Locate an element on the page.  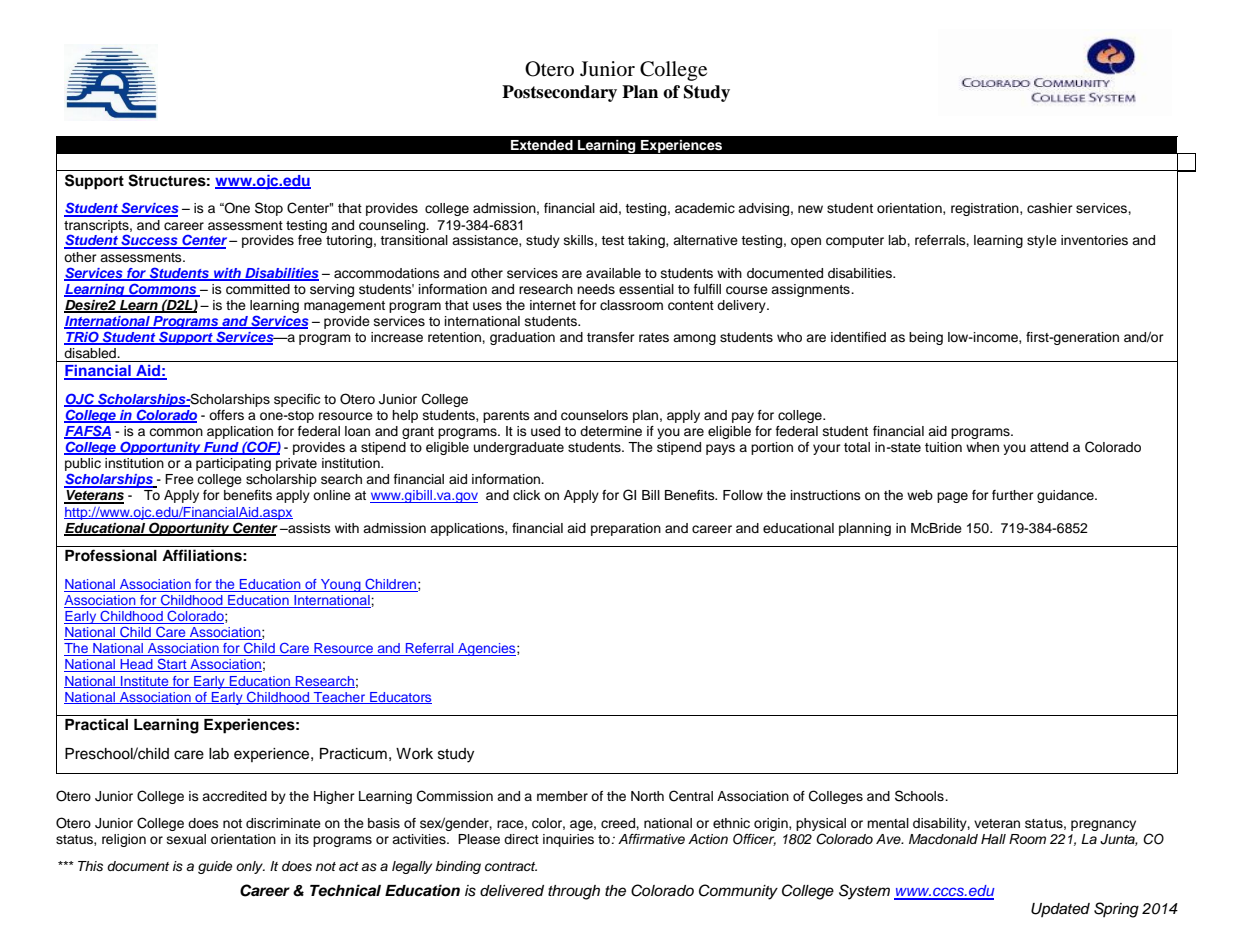
through is located at coordinates (574, 892).
